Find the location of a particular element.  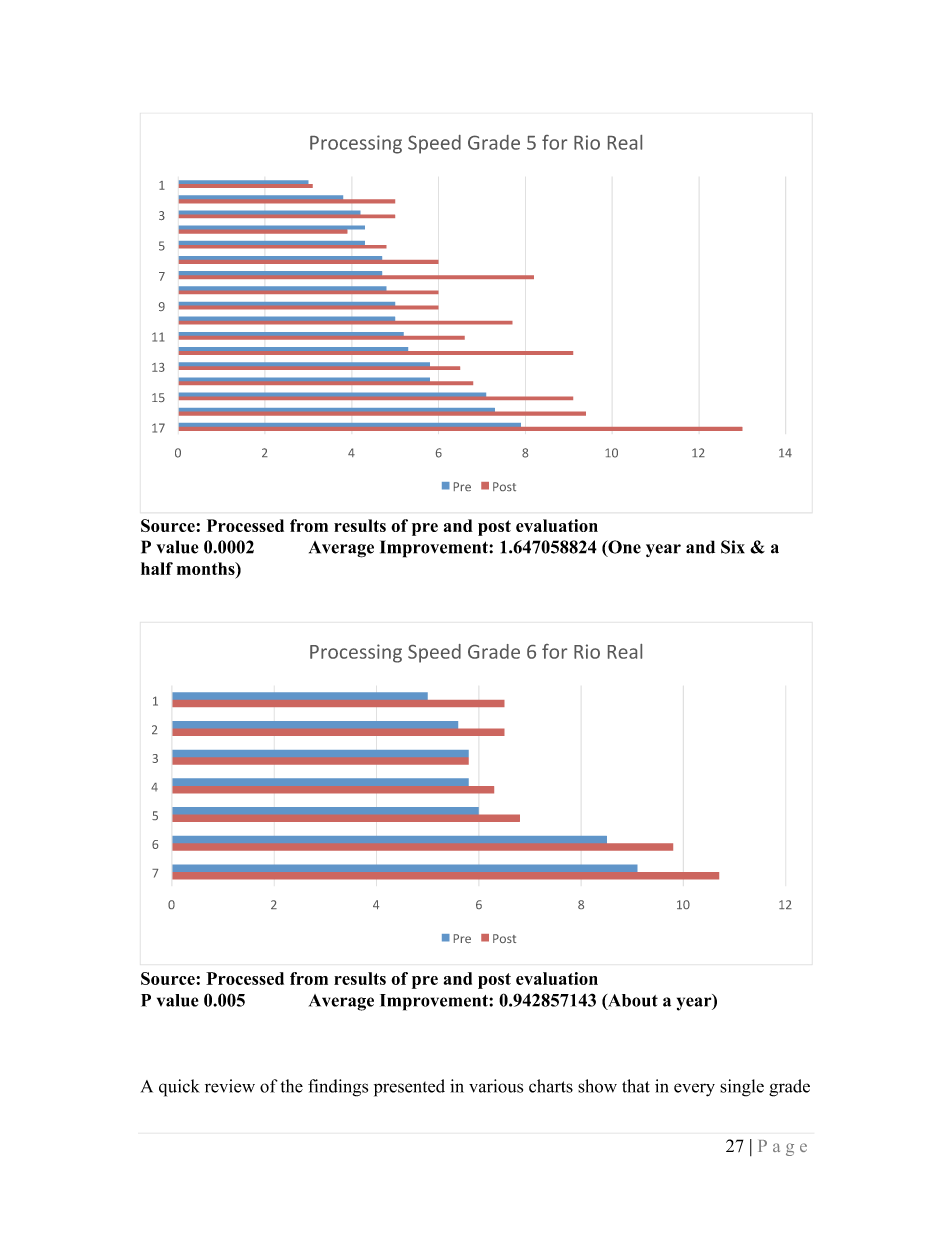

review is located at coordinates (230, 1086).
